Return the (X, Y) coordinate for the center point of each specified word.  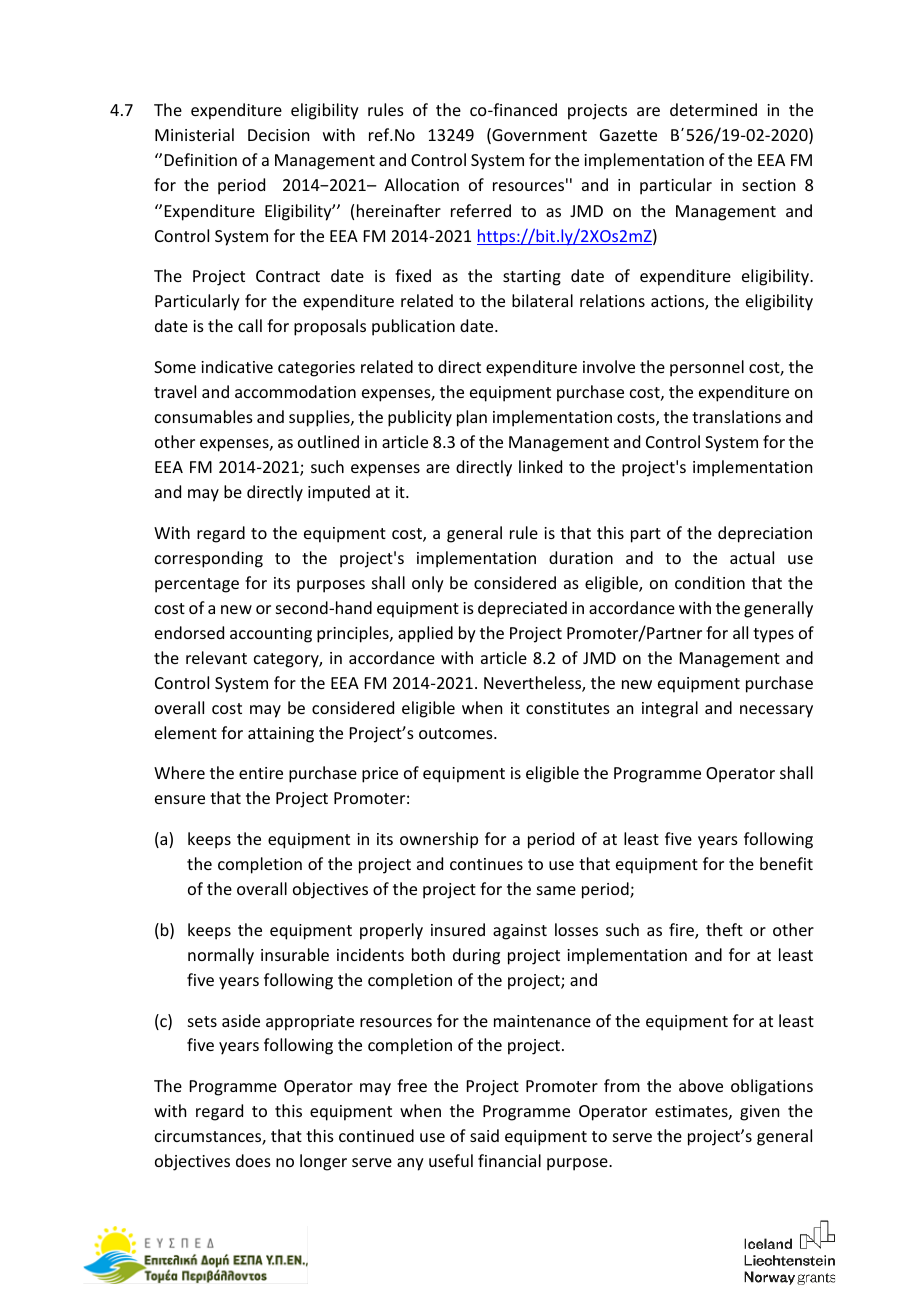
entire (261, 773)
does (253, 1160)
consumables (204, 416)
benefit (786, 863)
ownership (439, 840)
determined (713, 109)
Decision (278, 135)
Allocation (421, 184)
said (484, 1135)
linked (540, 466)
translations (736, 416)
